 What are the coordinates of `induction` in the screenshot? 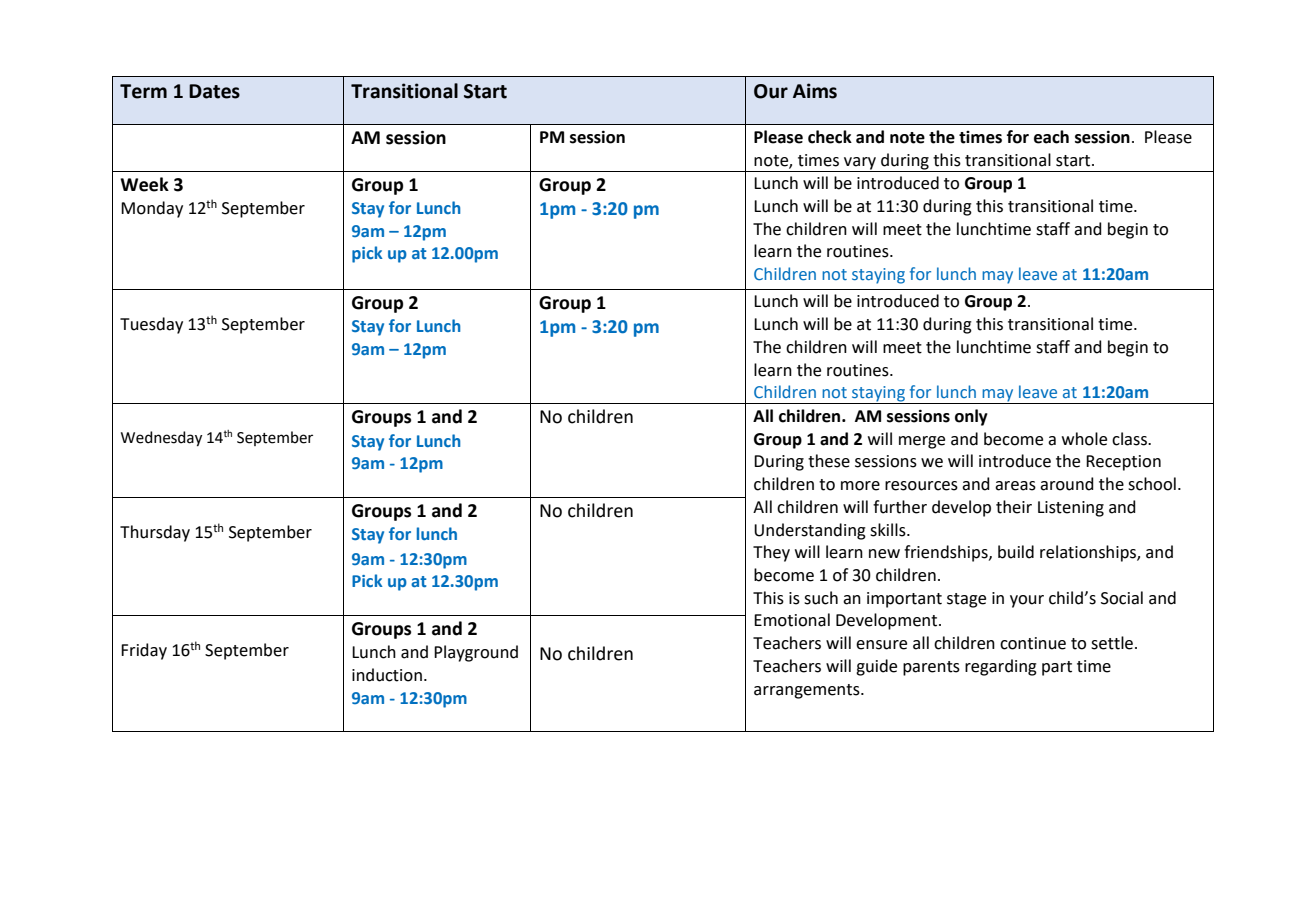 It's located at (387, 675).
